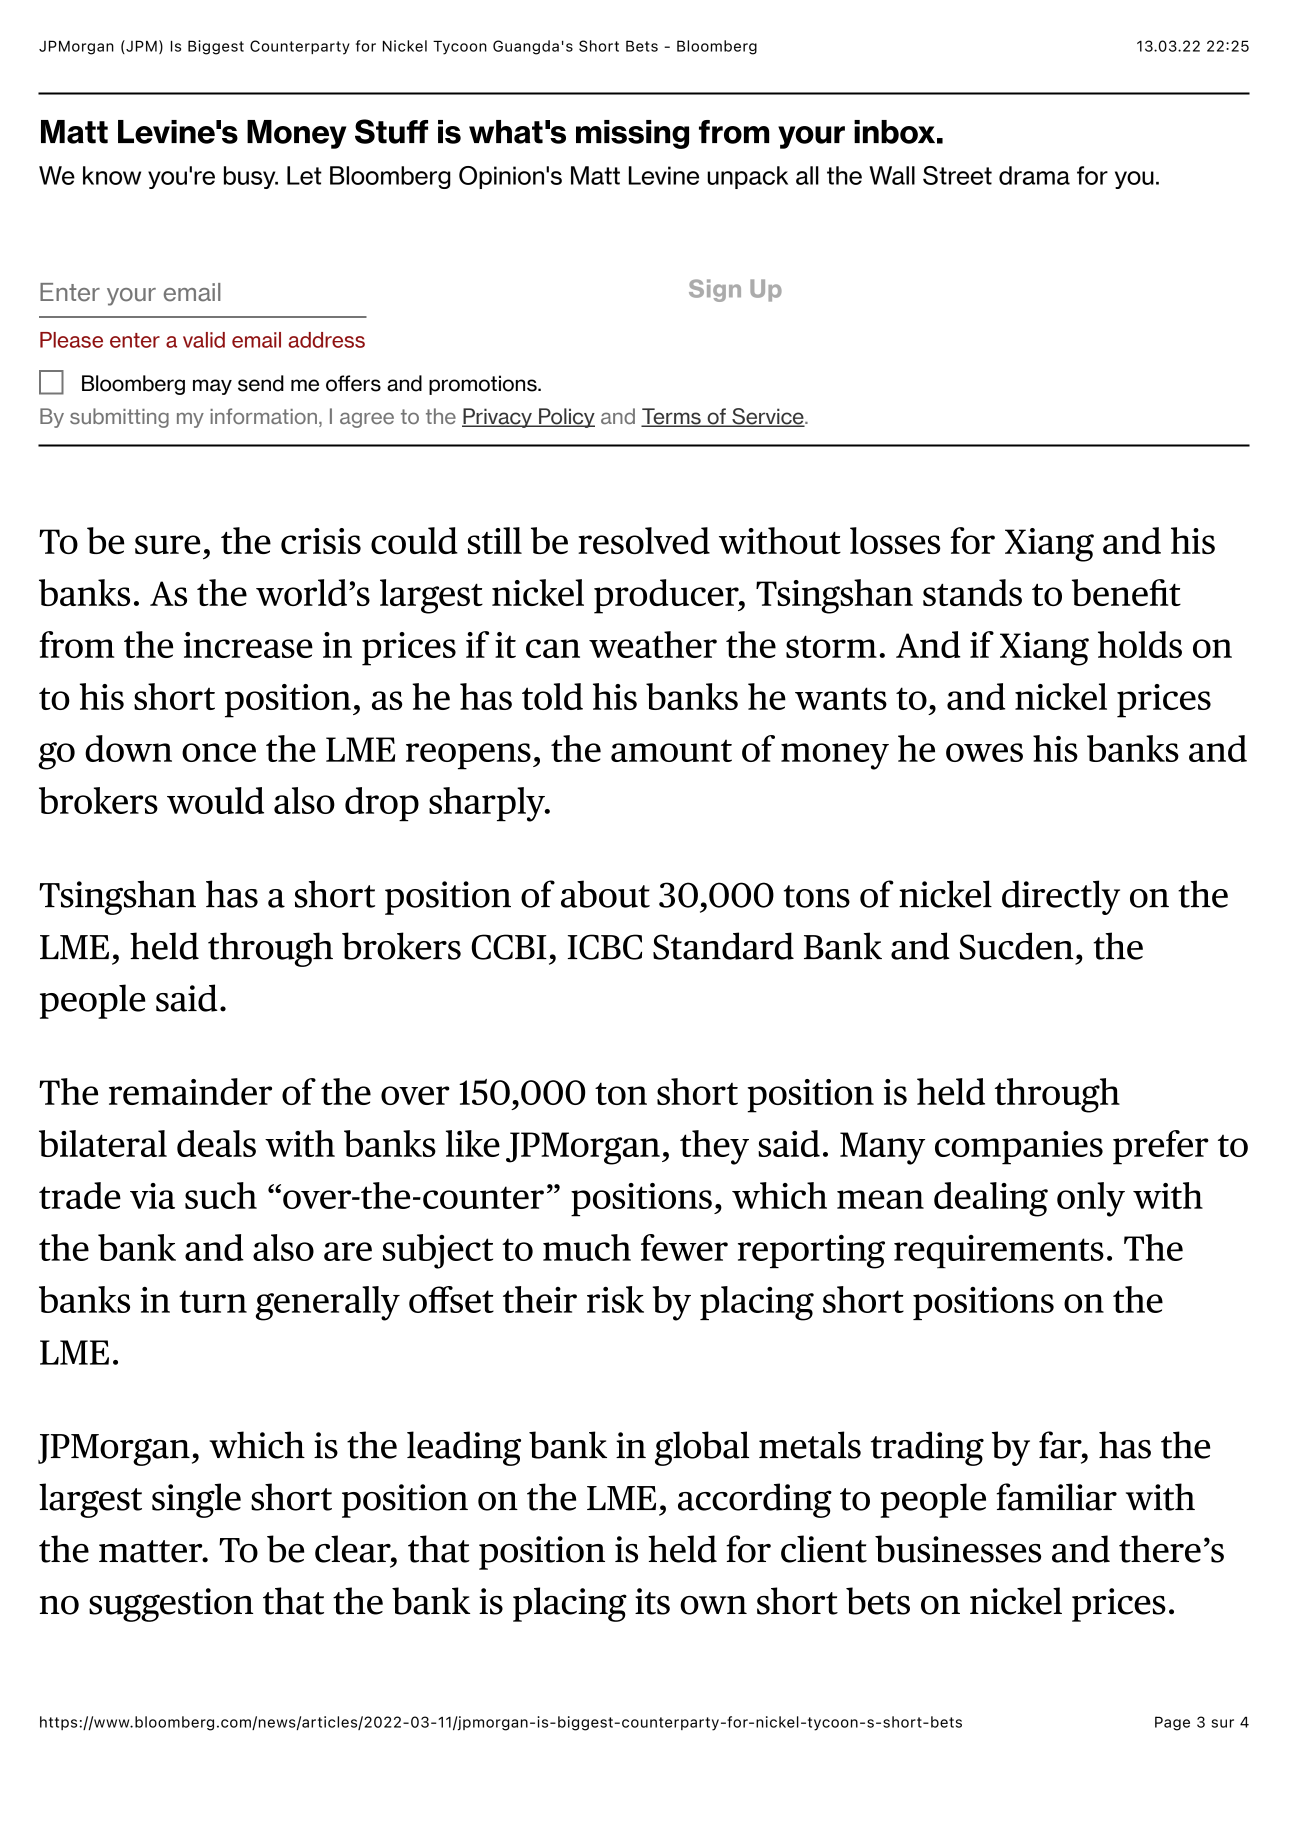 Image resolution: width=1289 pixels, height=1823 pixels. Describe the element at coordinates (1034, 175) in the page. I see `drama` at that location.
